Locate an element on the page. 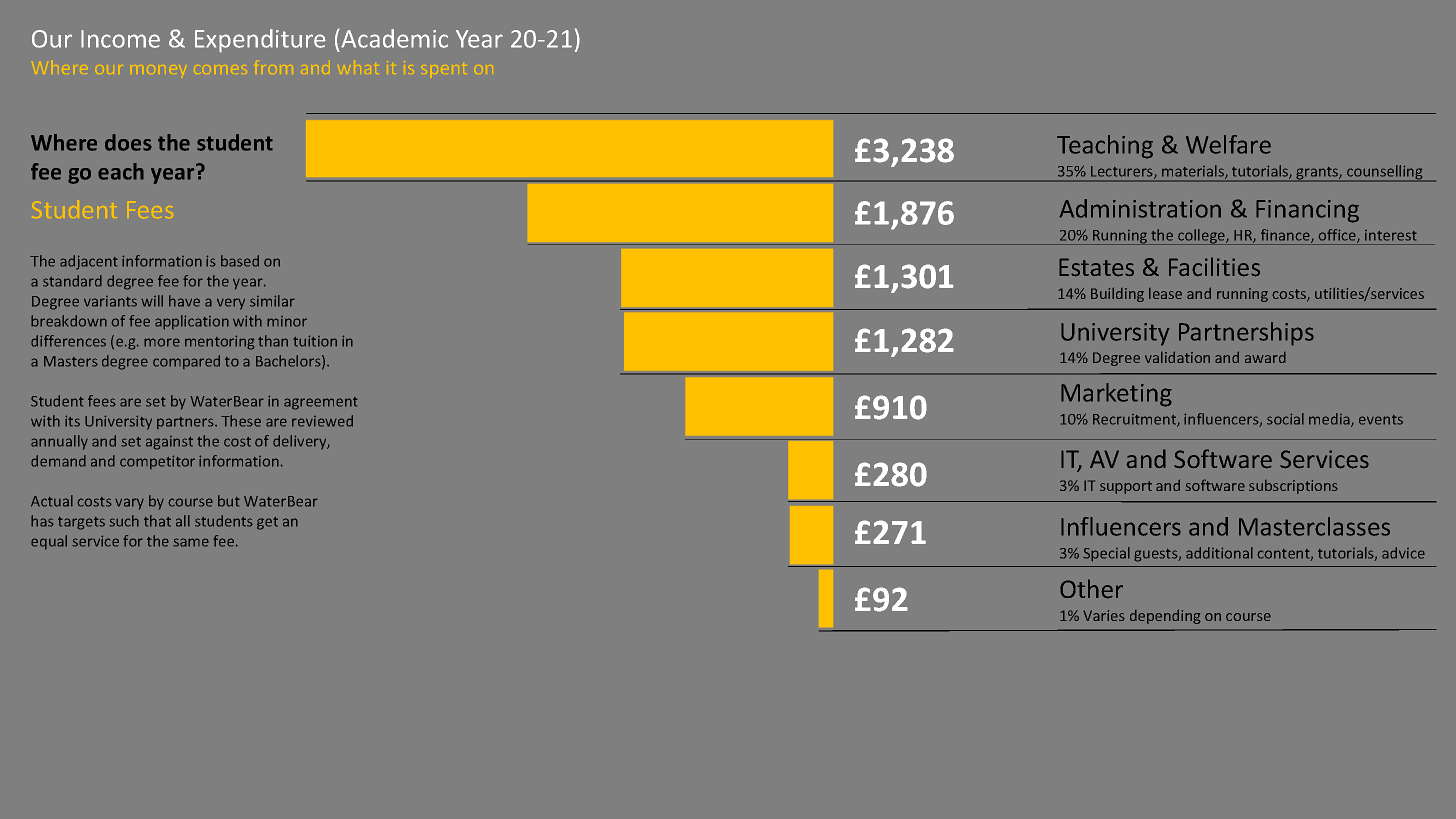 The height and width of the page is (819, 1456). support is located at coordinates (1126, 487).
